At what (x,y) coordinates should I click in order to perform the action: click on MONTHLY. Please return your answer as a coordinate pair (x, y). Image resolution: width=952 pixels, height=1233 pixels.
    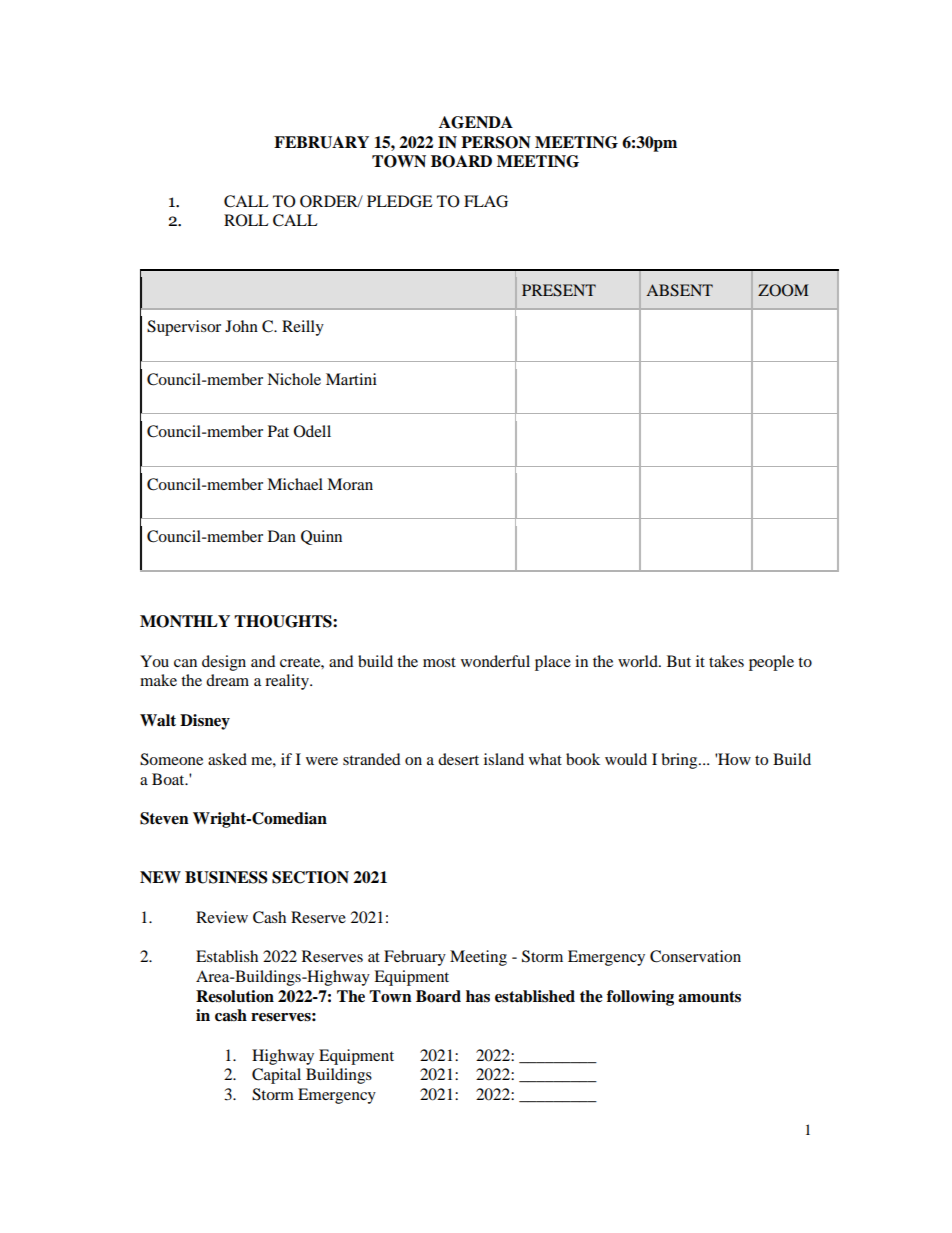
    Looking at the image, I should click on (185, 621).
